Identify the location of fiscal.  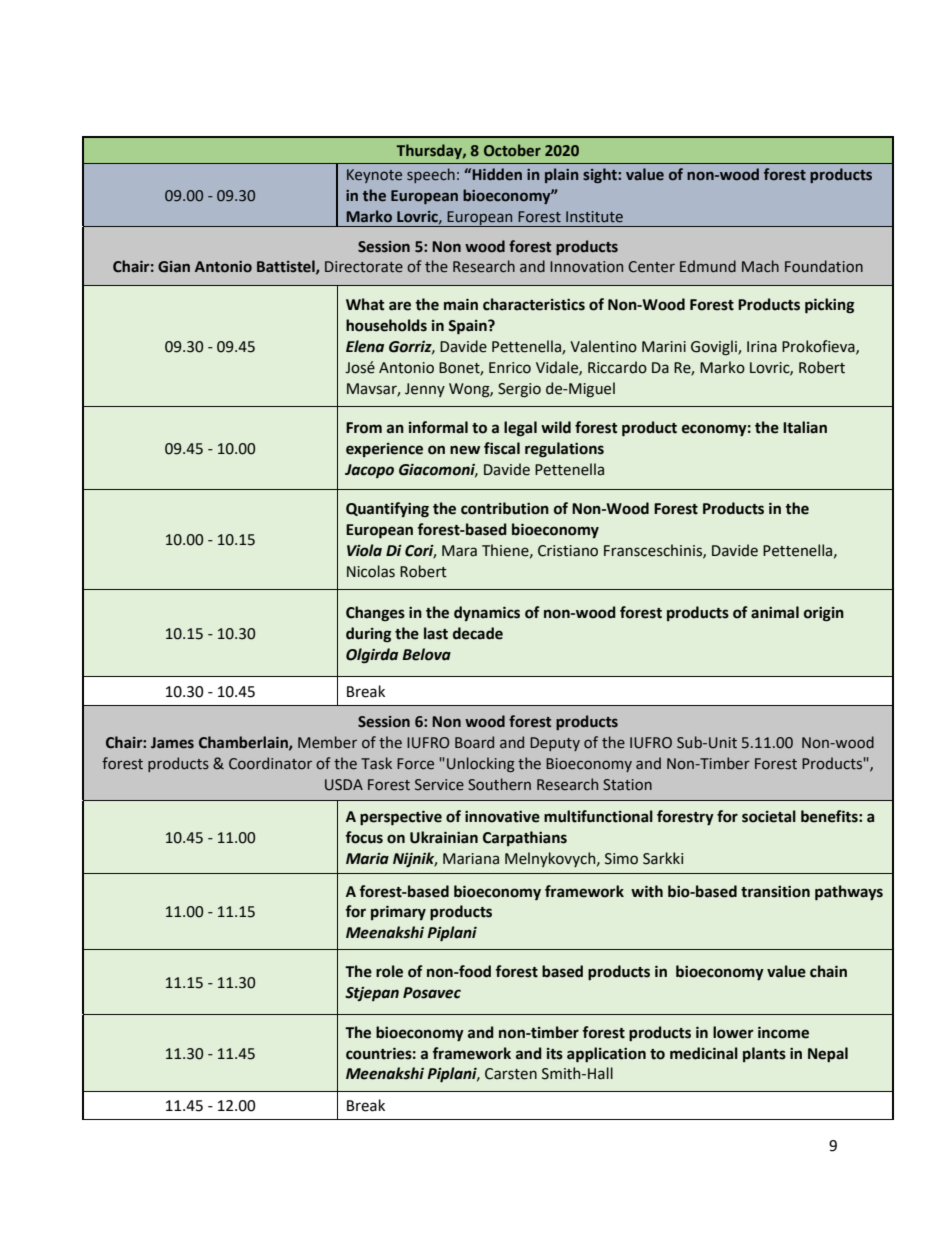
(502, 448).
